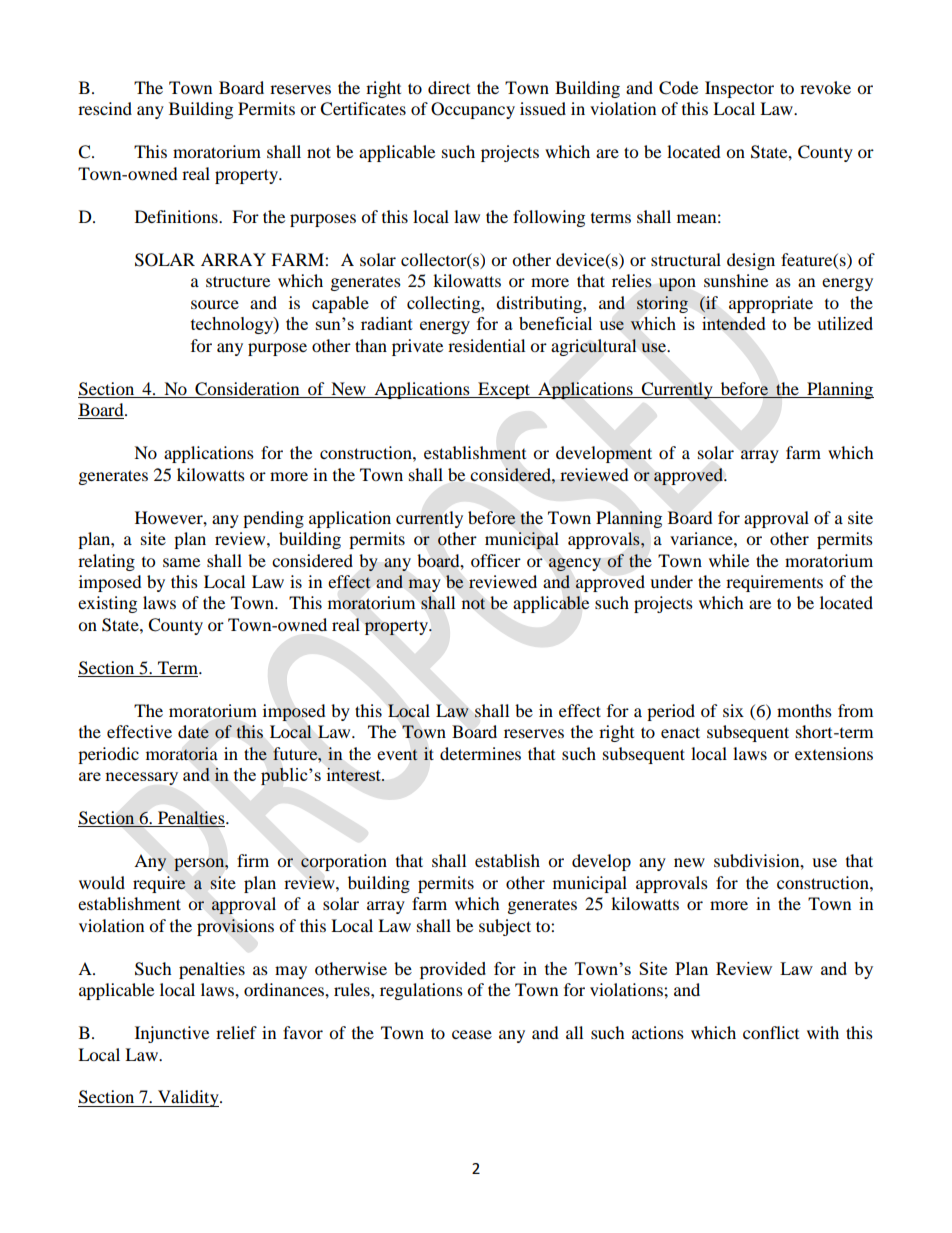 This screenshot has height=1233, width=952. What do you see at coordinates (472, 1034) in the screenshot?
I see `cease` at bounding box center [472, 1034].
